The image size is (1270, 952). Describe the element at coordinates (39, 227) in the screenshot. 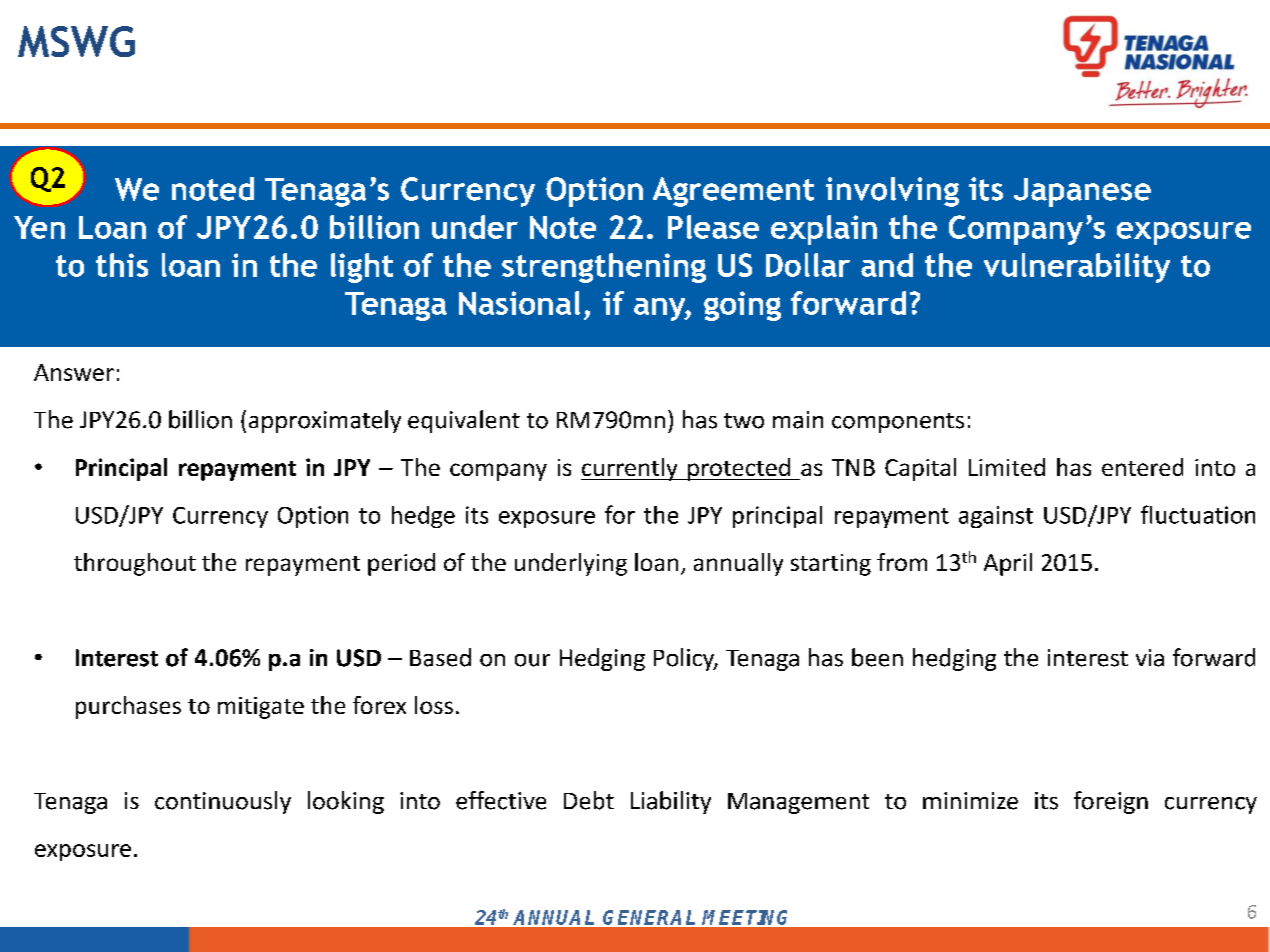

I see `Yen` at that location.
